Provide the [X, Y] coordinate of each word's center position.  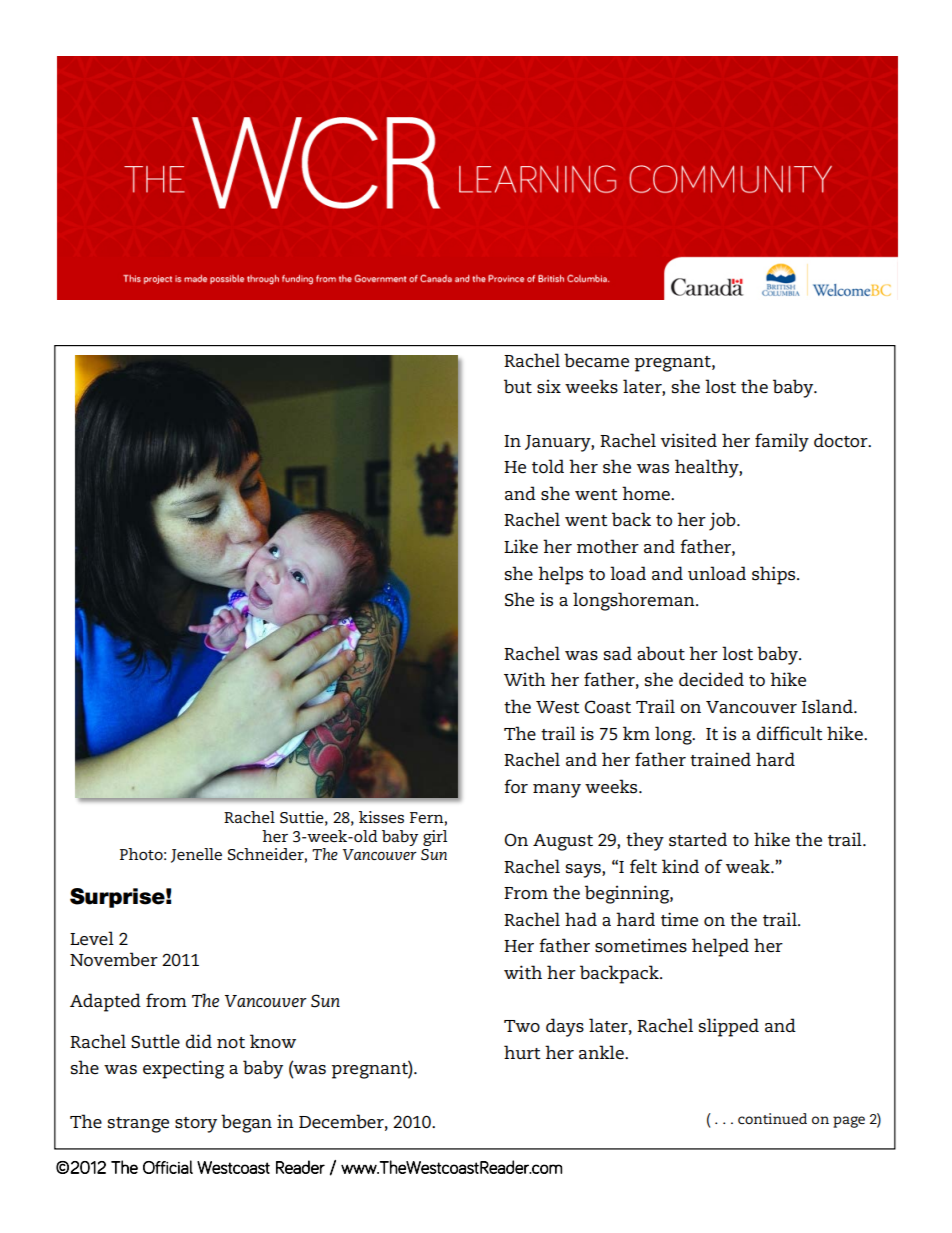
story [196, 1125]
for [516, 786]
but [518, 386]
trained [720, 759]
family [782, 442]
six [549, 386]
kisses [381, 817]
